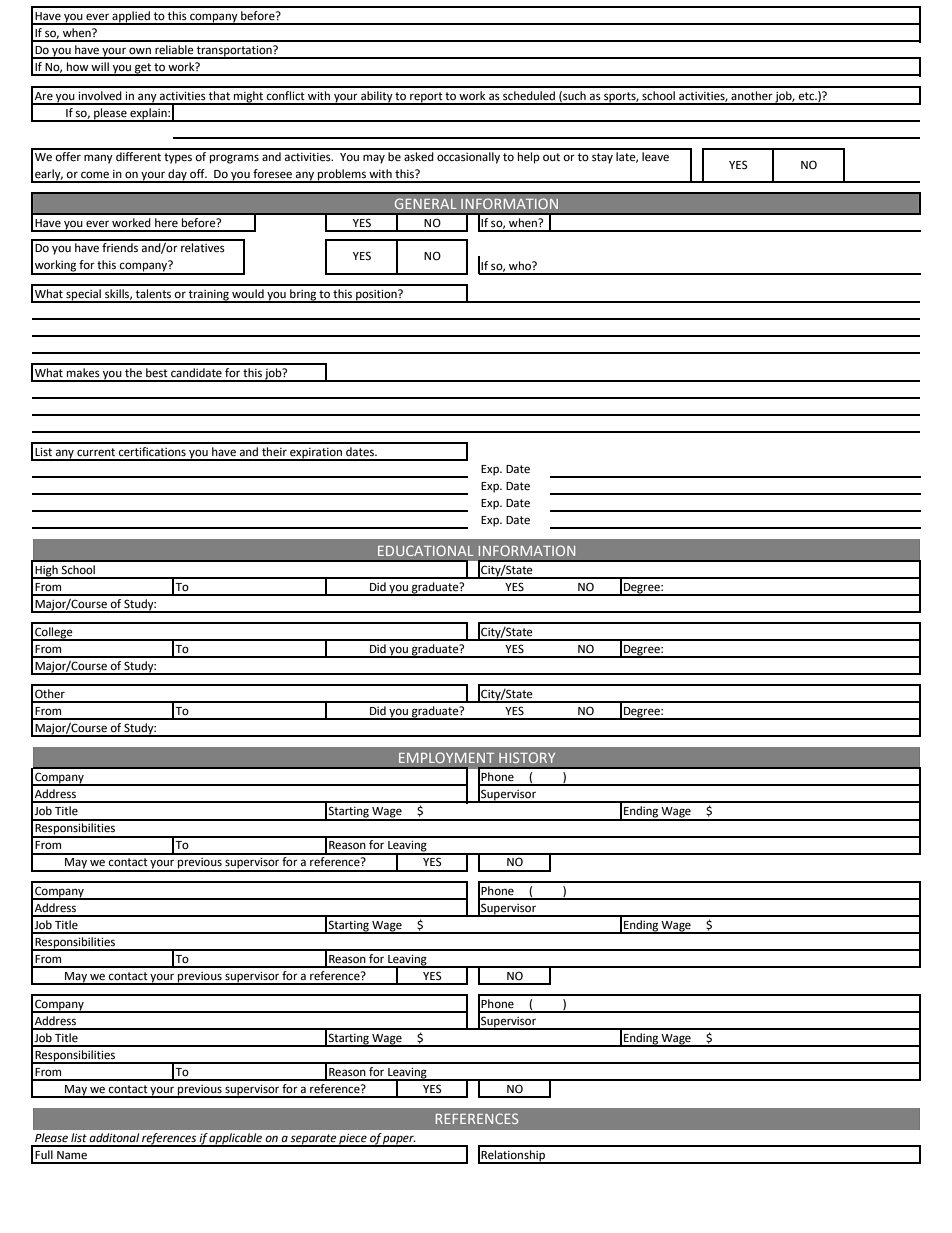  I want to click on applicable, so click(236, 1140).
